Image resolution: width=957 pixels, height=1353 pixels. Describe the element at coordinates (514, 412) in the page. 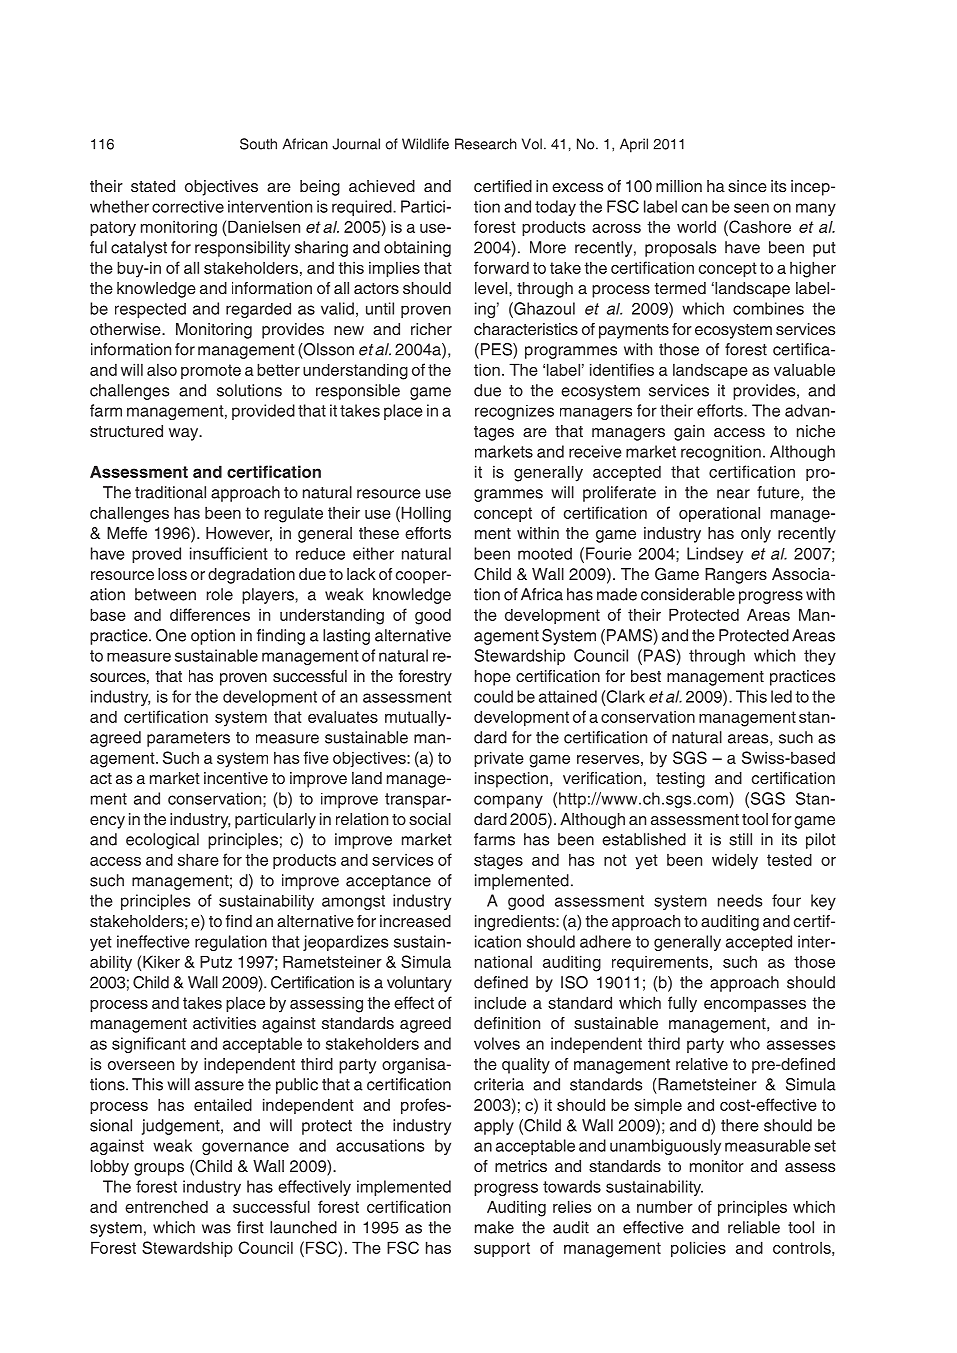

I see `recognizes` at that location.
